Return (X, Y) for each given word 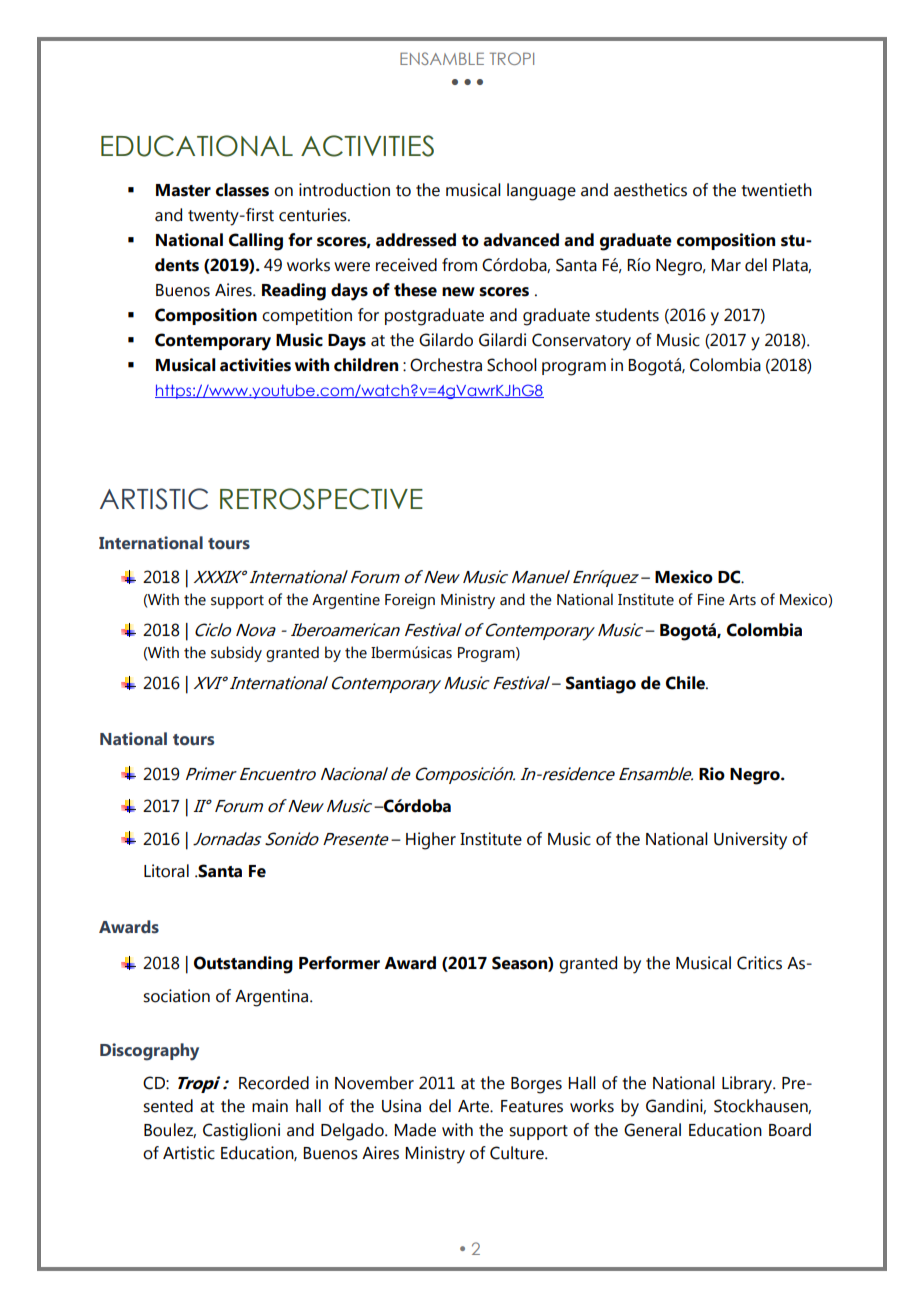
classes (242, 190)
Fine (711, 599)
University (750, 841)
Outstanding (243, 965)
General (652, 1130)
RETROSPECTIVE (321, 499)
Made (415, 1130)
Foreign (410, 601)
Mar (726, 265)
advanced (521, 240)
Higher (431, 841)
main (270, 1106)
